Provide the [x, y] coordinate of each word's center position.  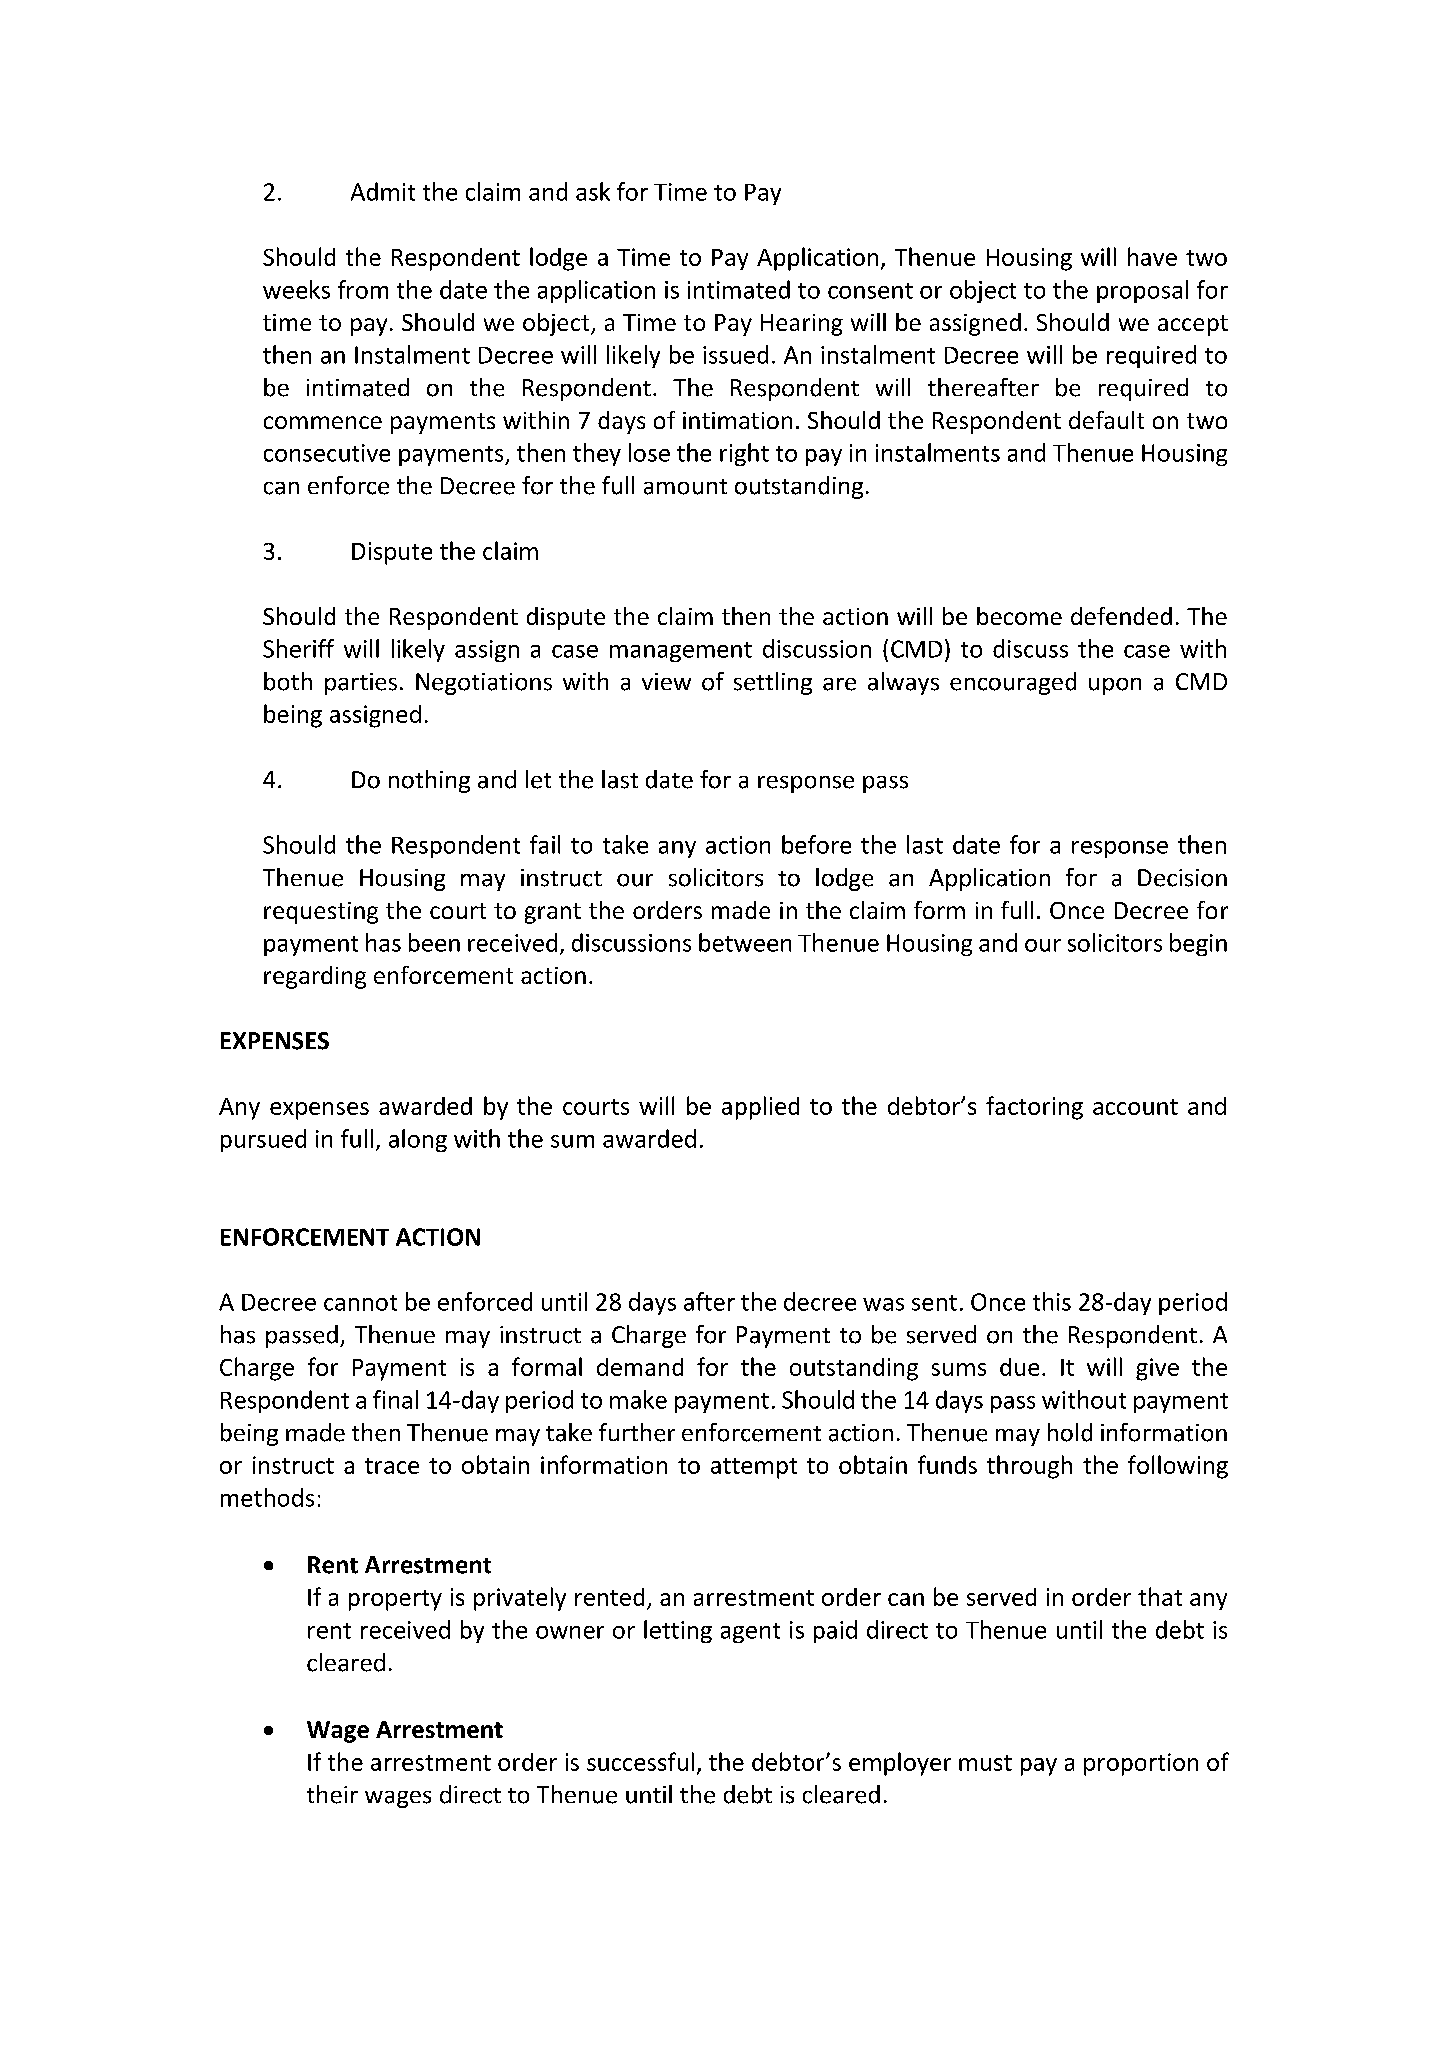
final [395, 1399]
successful [640, 1761]
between [745, 942]
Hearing [802, 325]
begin [1198, 944]
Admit [383, 191]
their [332, 1794]
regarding [315, 977]
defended [1121, 616]
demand [640, 1367]
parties [361, 684]
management [681, 652]
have [1152, 256]
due [1019, 1367]
